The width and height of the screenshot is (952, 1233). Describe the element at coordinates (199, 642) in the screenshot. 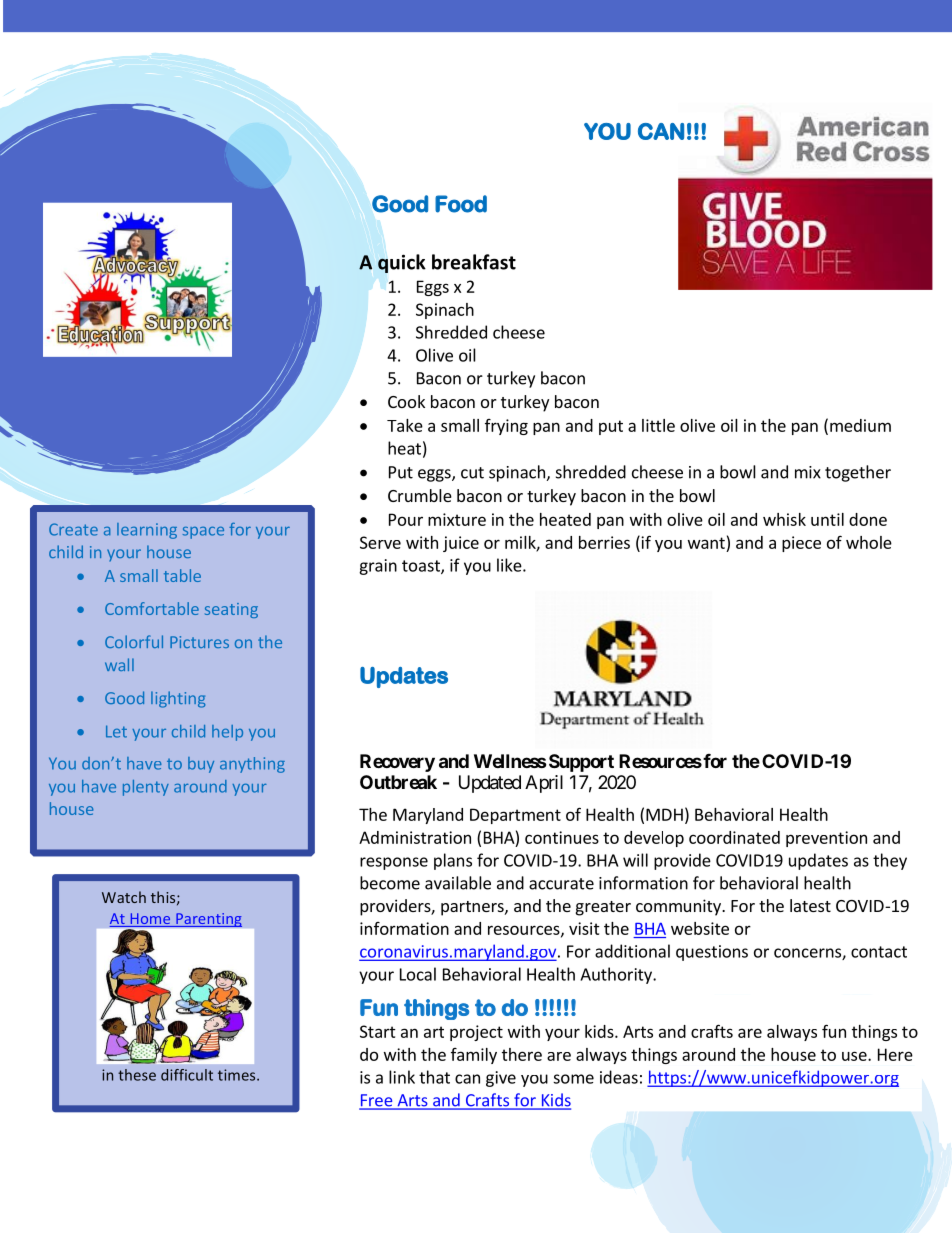

I see `Pictures` at that location.
